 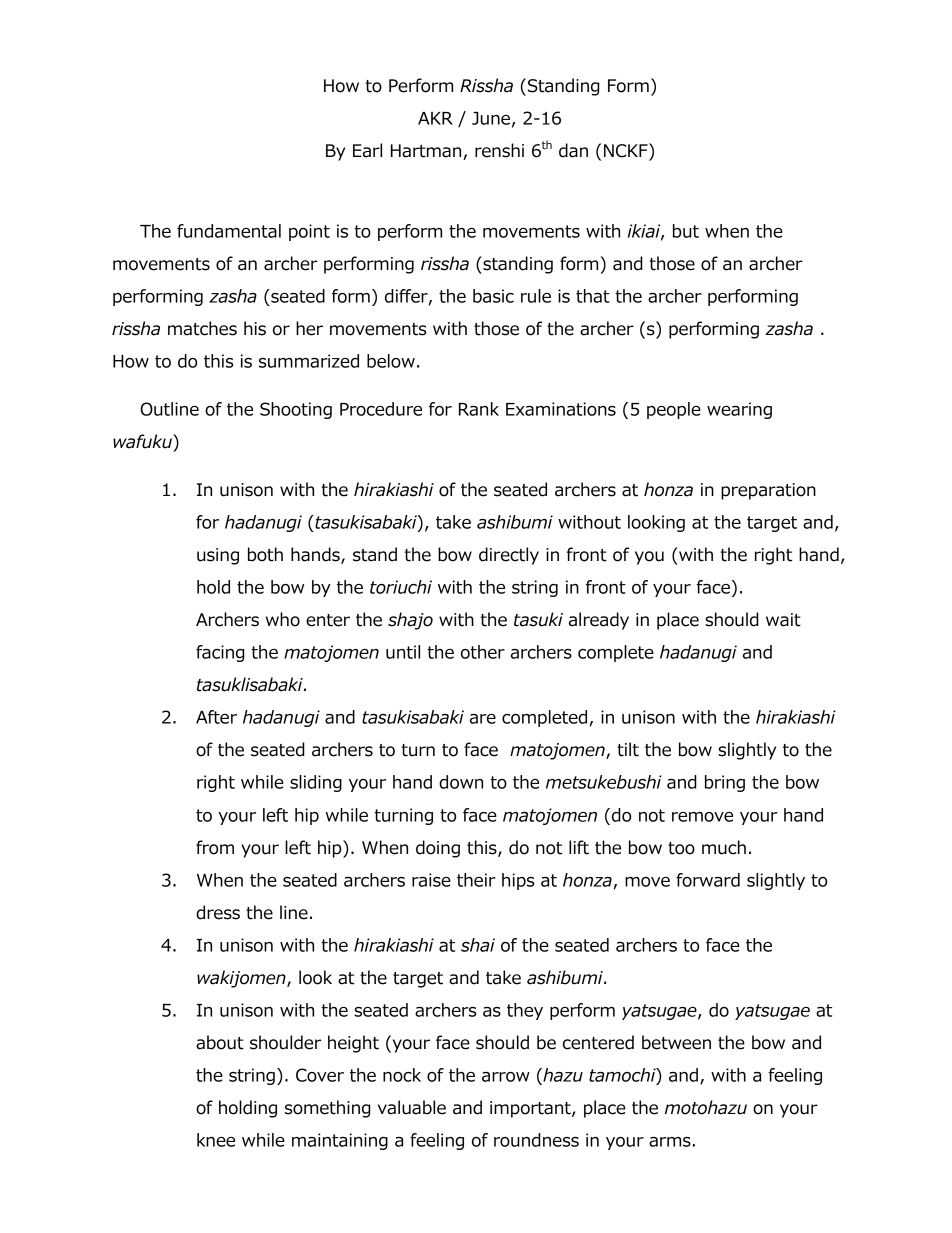 I want to click on arms, so click(x=670, y=1142).
